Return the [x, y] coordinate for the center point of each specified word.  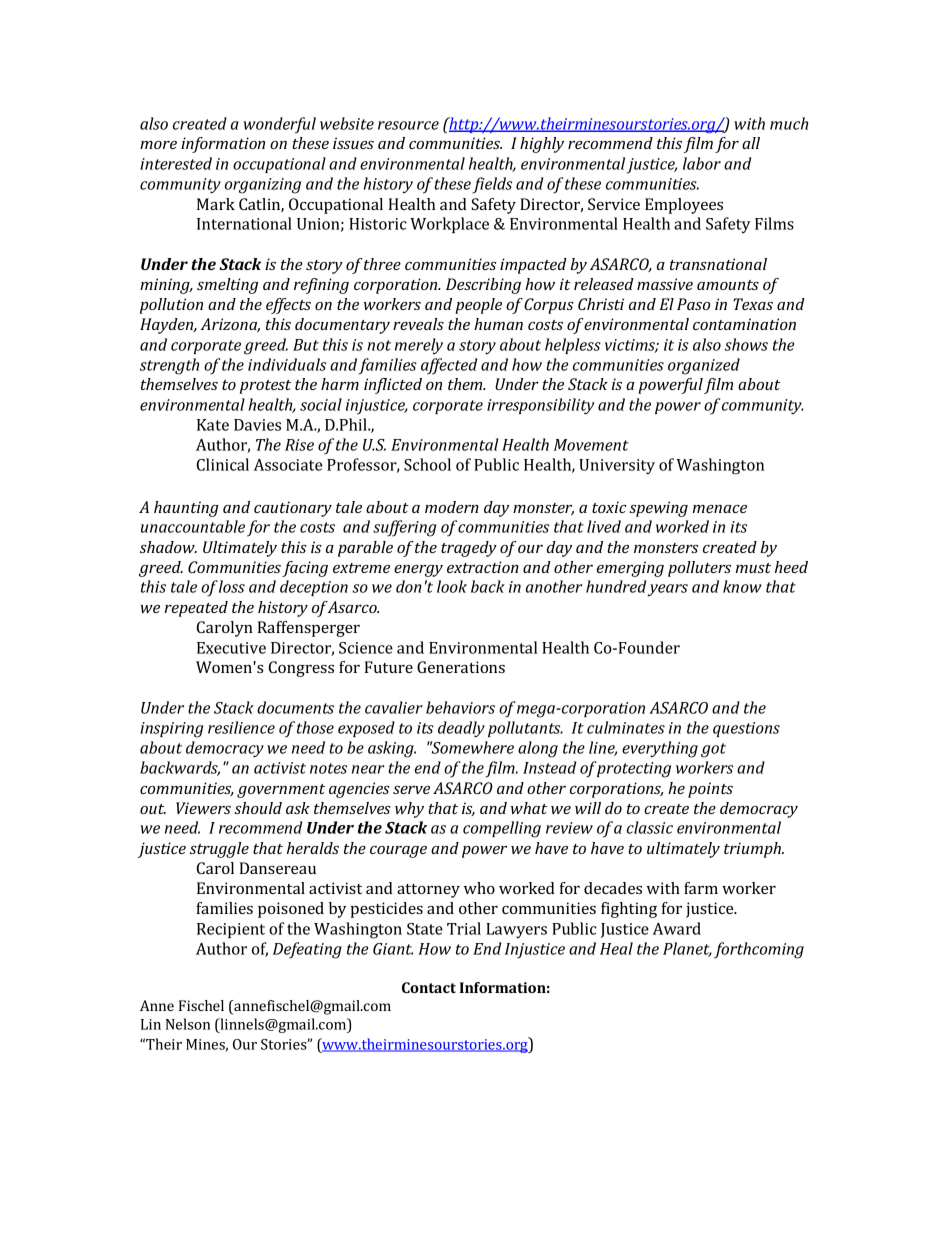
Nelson [188, 1024]
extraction [483, 567]
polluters [699, 569]
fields [492, 185]
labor [702, 163]
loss [232, 586]
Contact [429, 987]
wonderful [279, 125]
